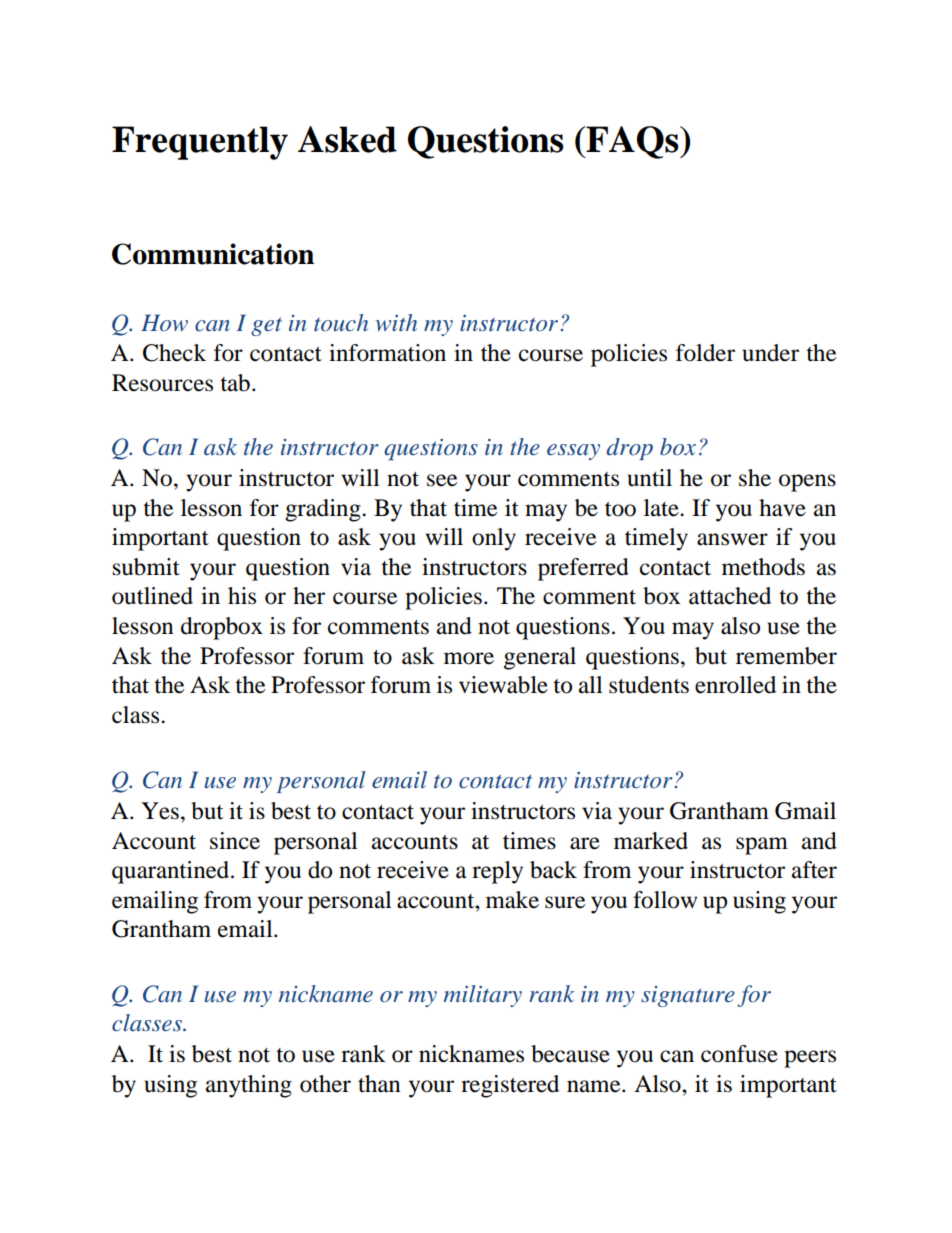  I want to click on Frequently, so click(200, 143).
